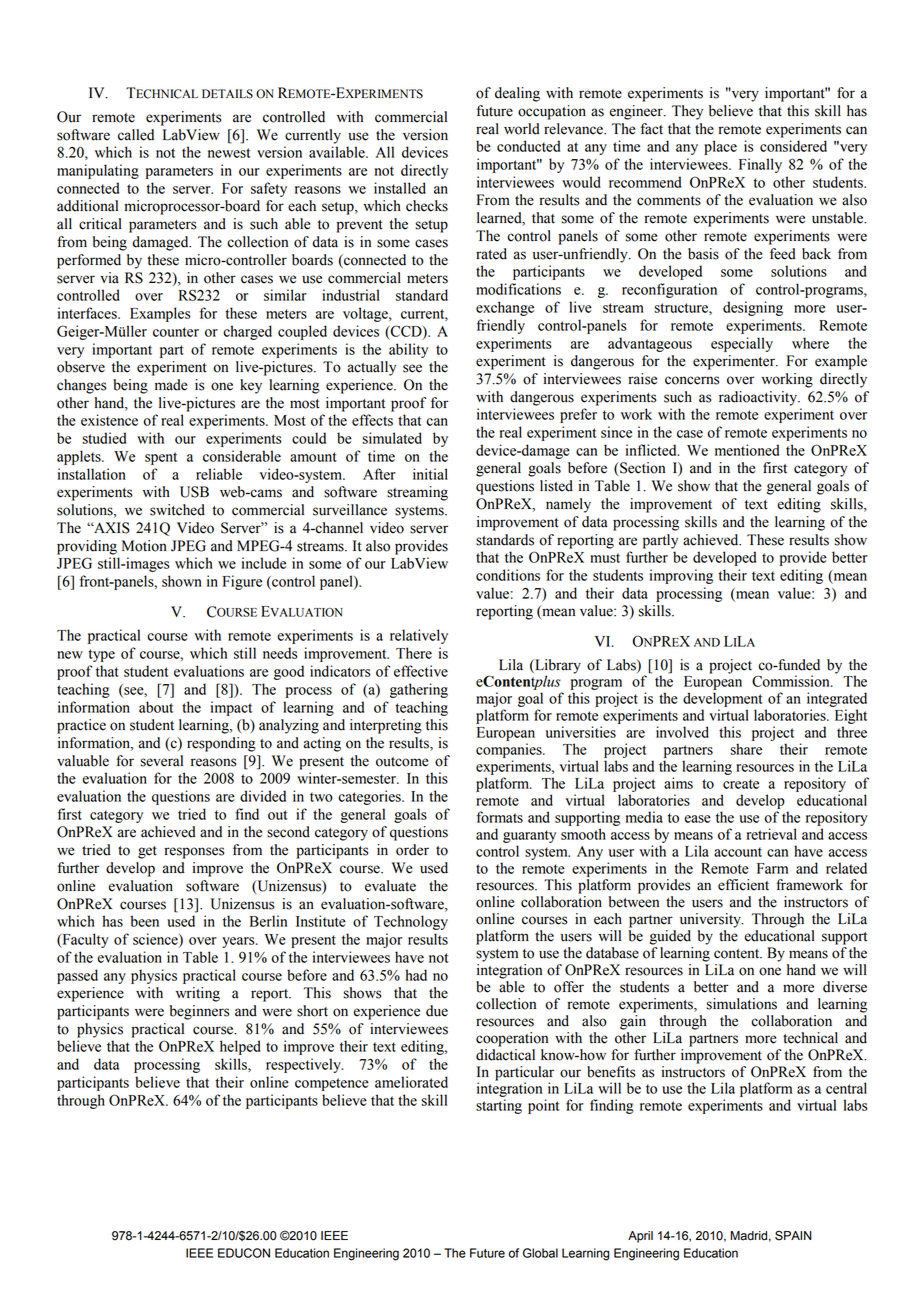 Image resolution: width=924 pixels, height=1308 pixels. What do you see at coordinates (508, 575) in the image?
I see `conditions` at bounding box center [508, 575].
